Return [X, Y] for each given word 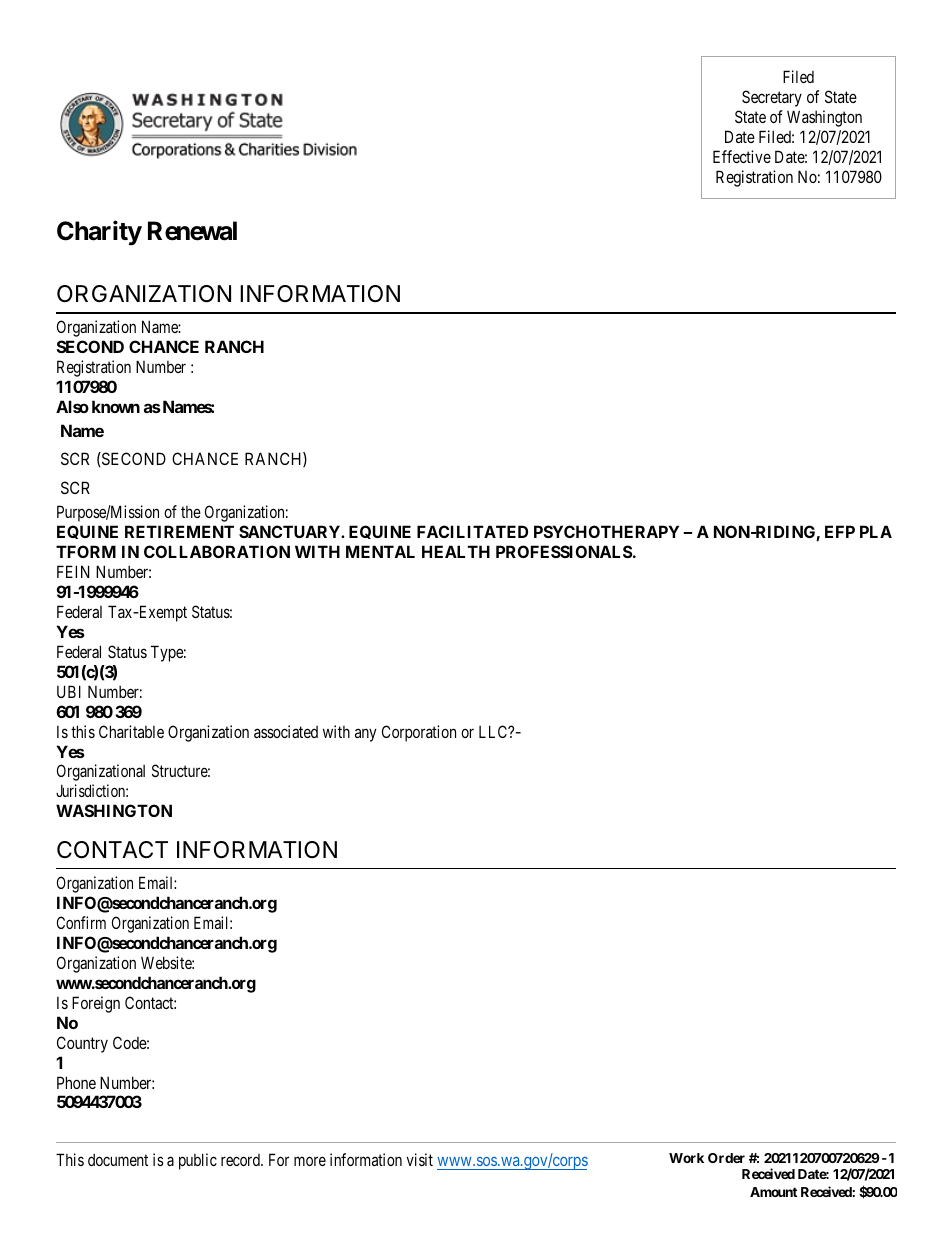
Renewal [192, 231]
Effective [742, 156]
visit [420, 1159]
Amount [773, 1192]
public [198, 1161]
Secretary [772, 98]
